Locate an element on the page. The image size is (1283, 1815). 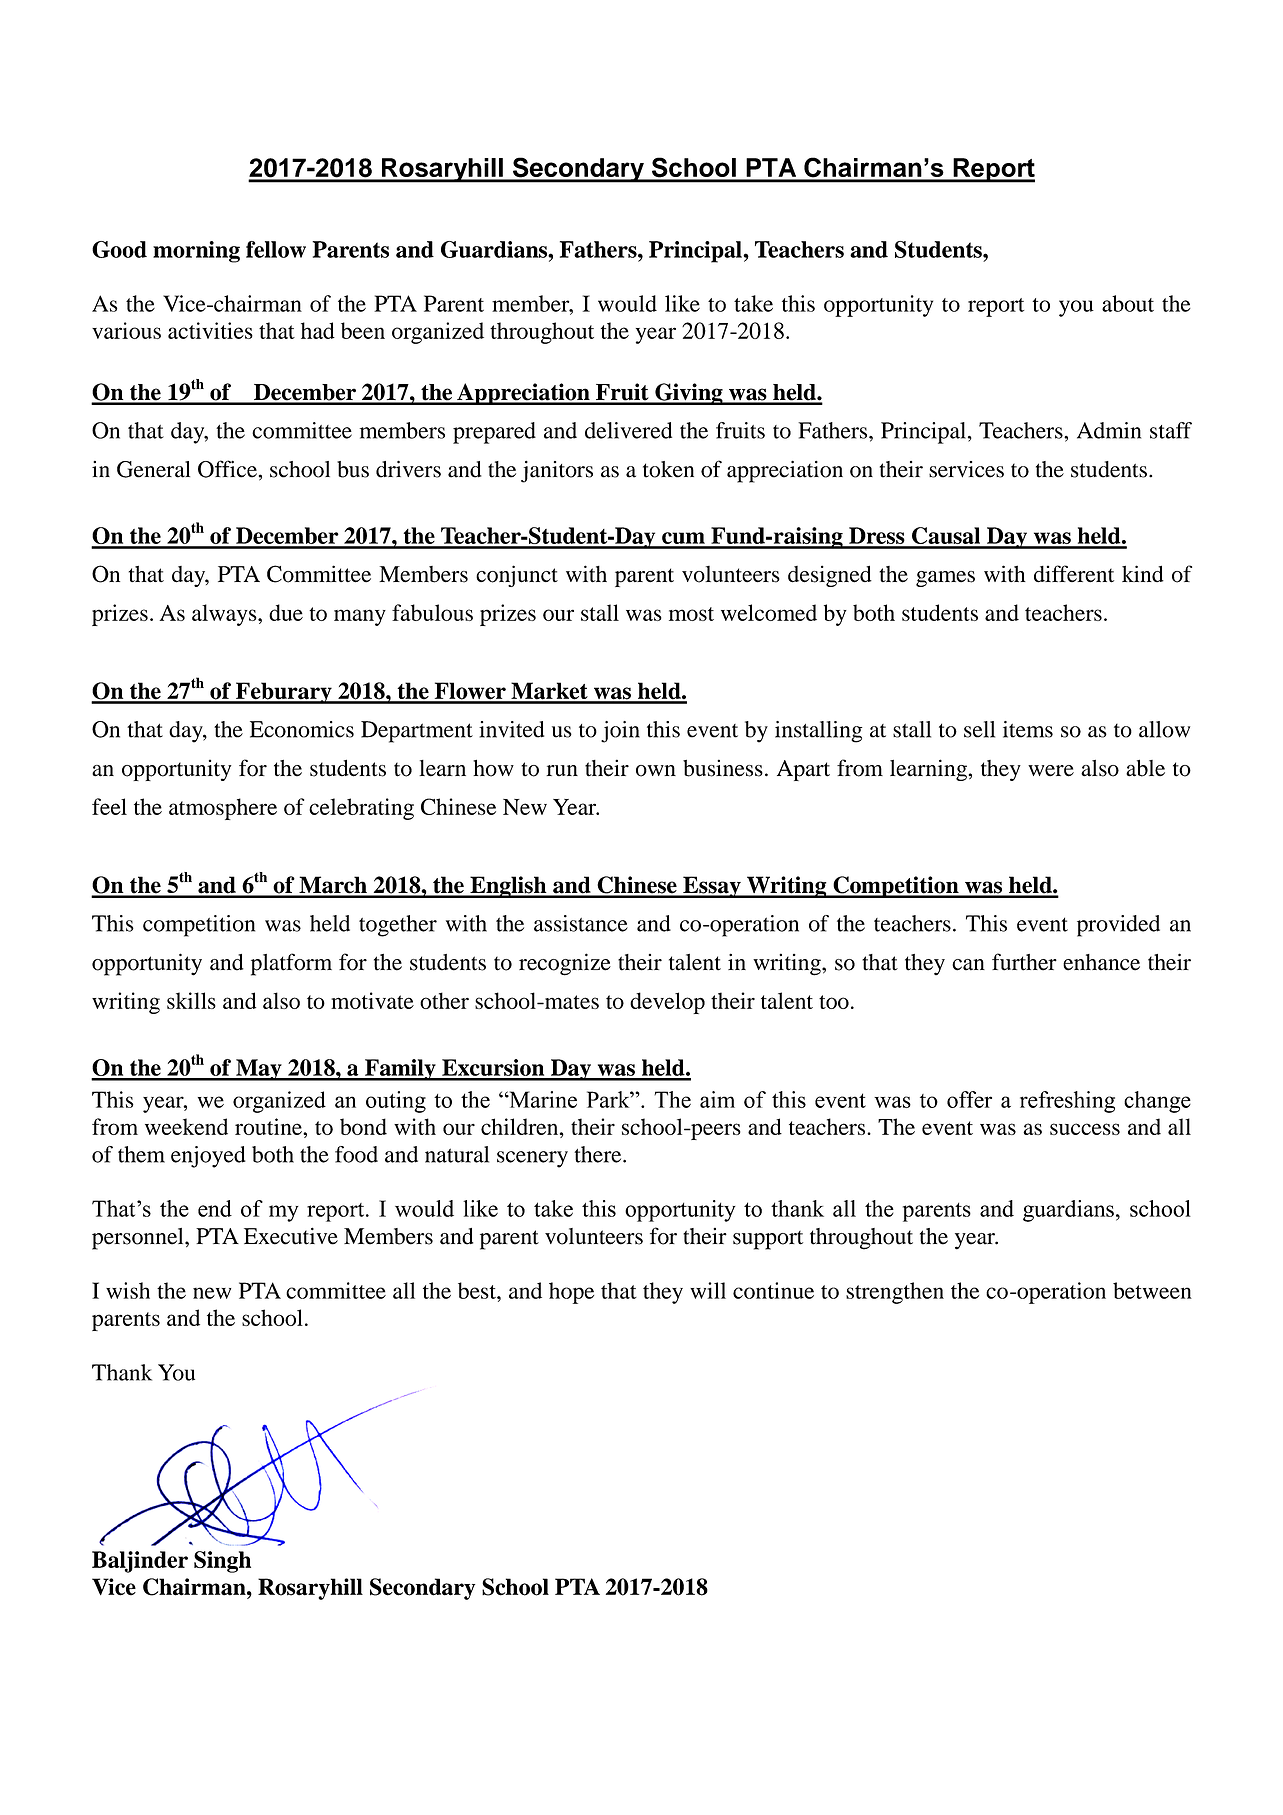
routine is located at coordinates (269, 1126).
